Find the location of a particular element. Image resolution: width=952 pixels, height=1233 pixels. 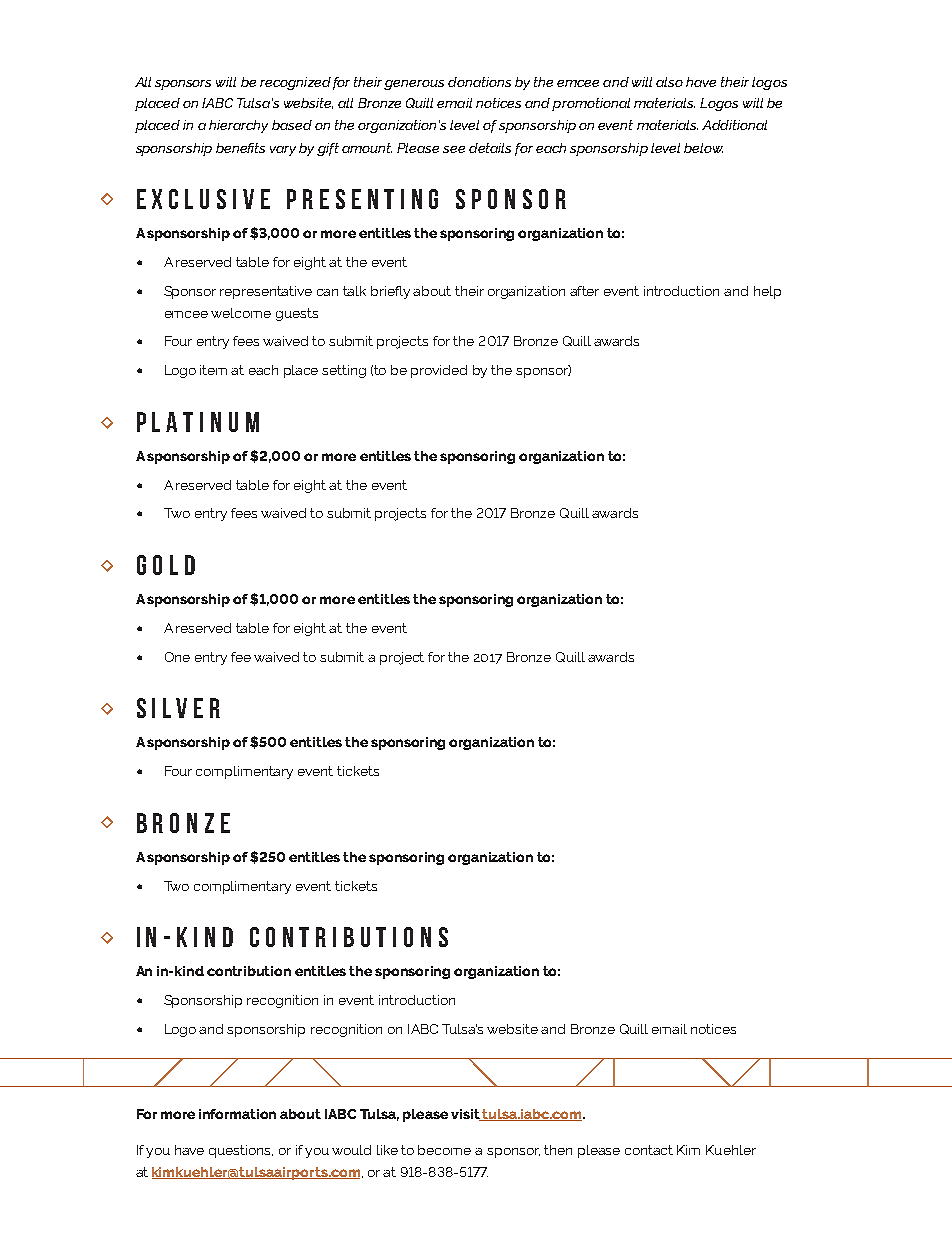

provided is located at coordinates (439, 371).
